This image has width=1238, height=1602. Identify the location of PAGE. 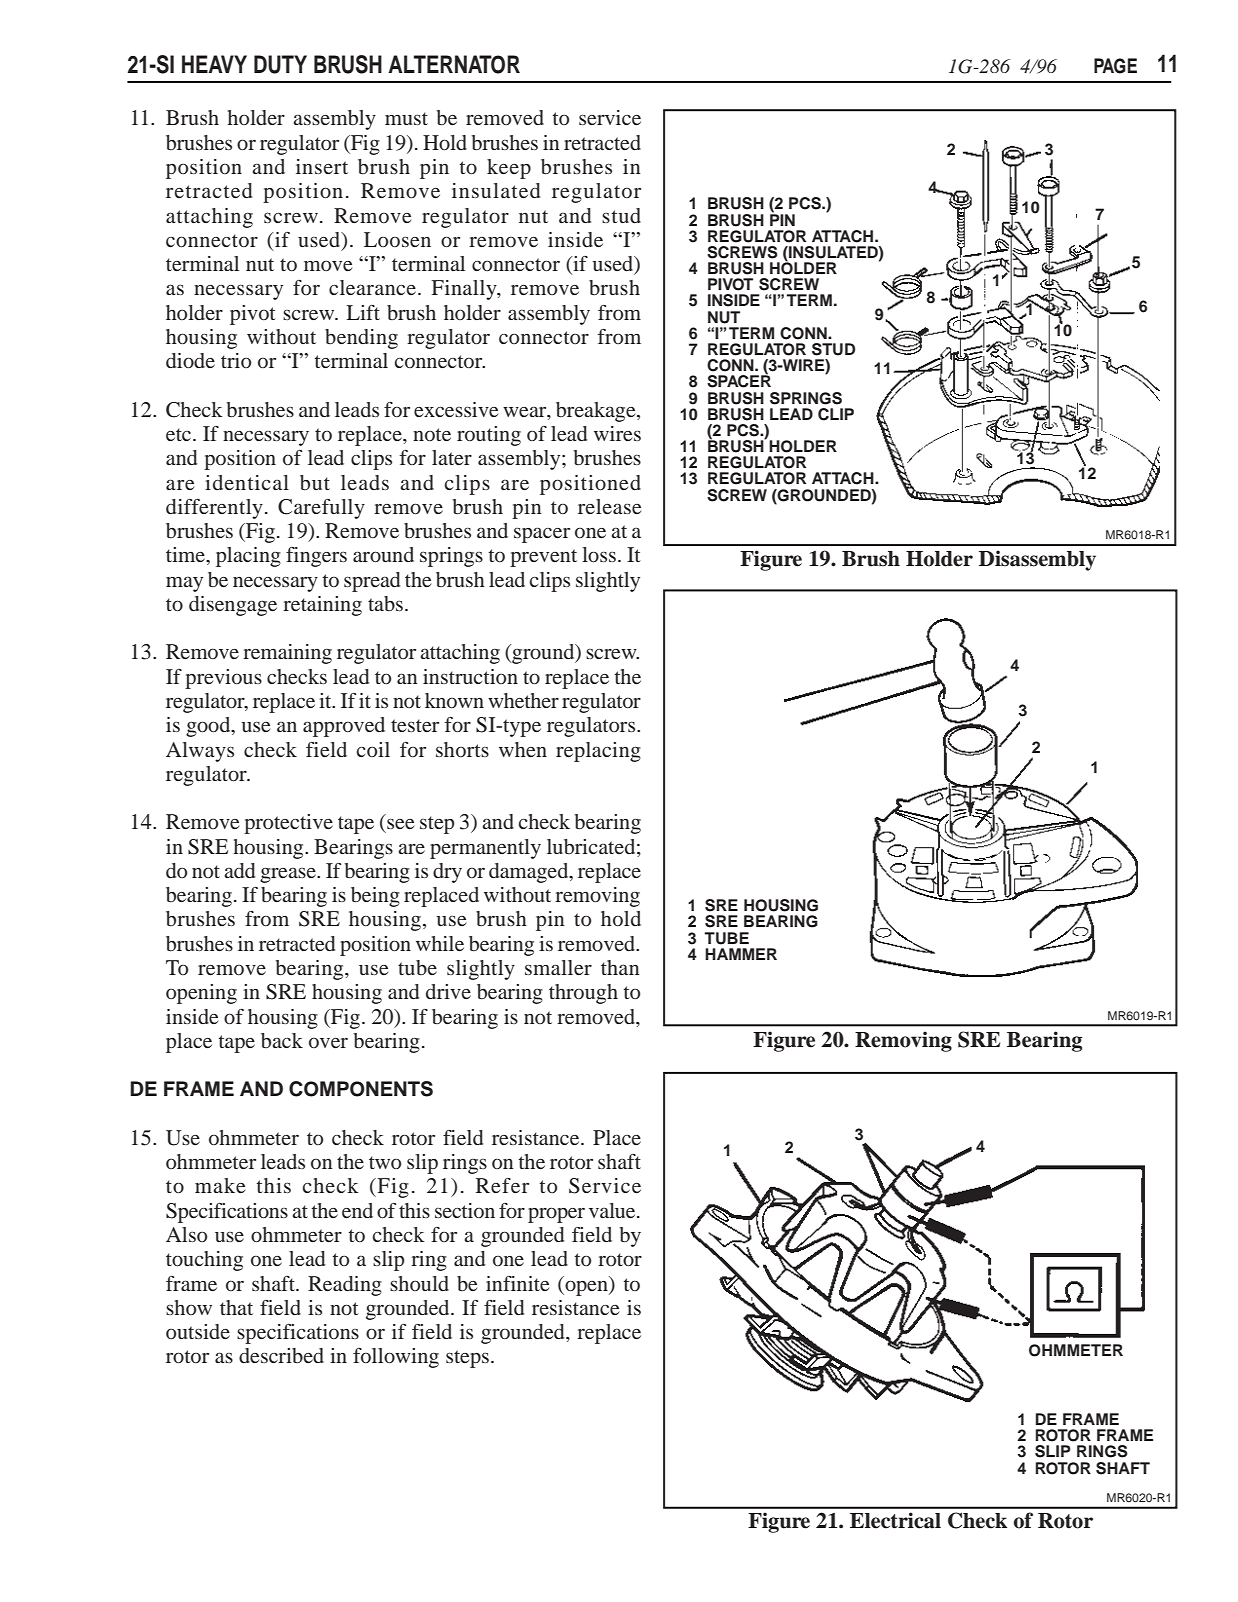
(1115, 66).
